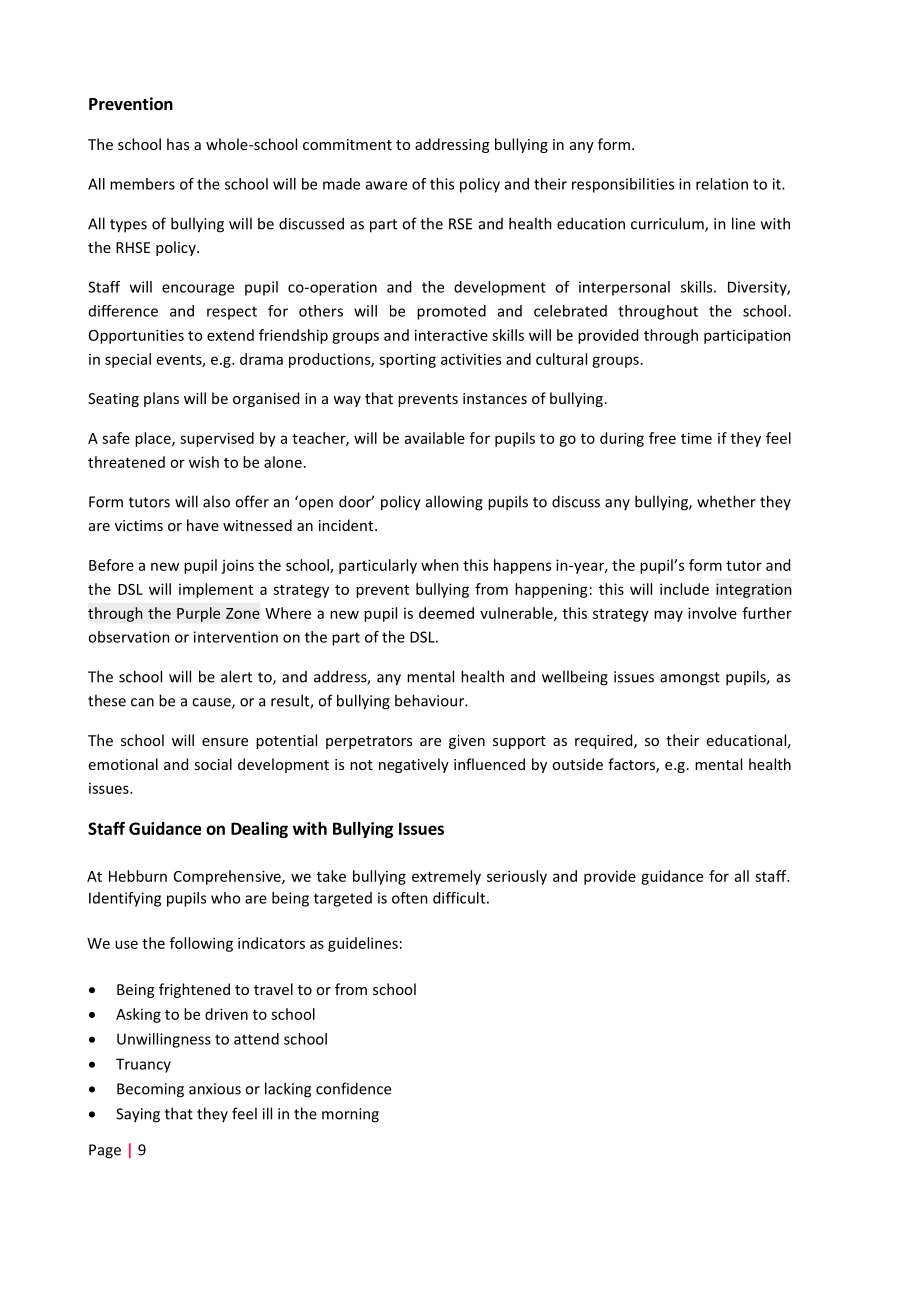 This screenshot has height=1308, width=924. What do you see at coordinates (414, 765) in the screenshot?
I see `negatively` at bounding box center [414, 765].
